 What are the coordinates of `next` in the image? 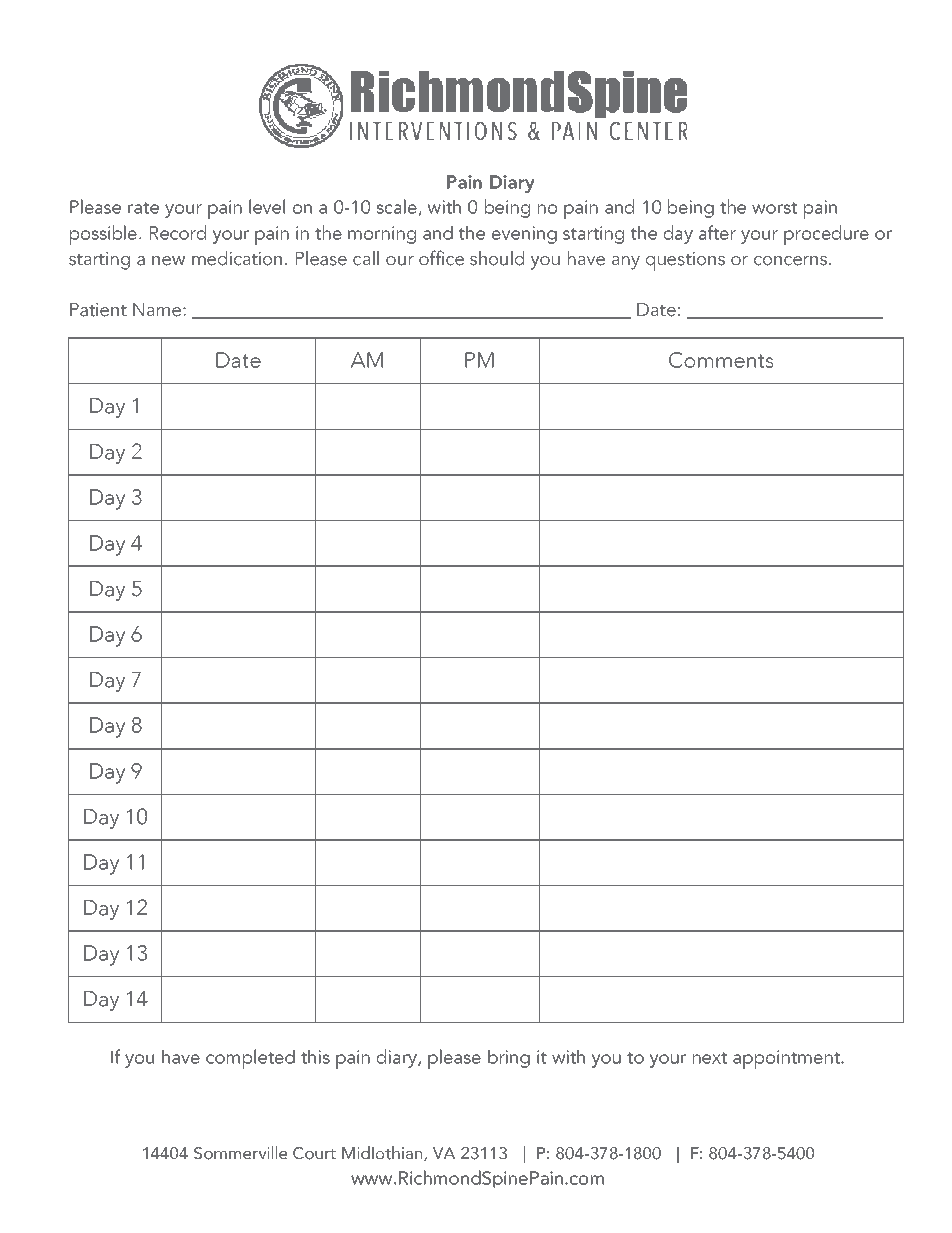 It's located at (709, 1058).
